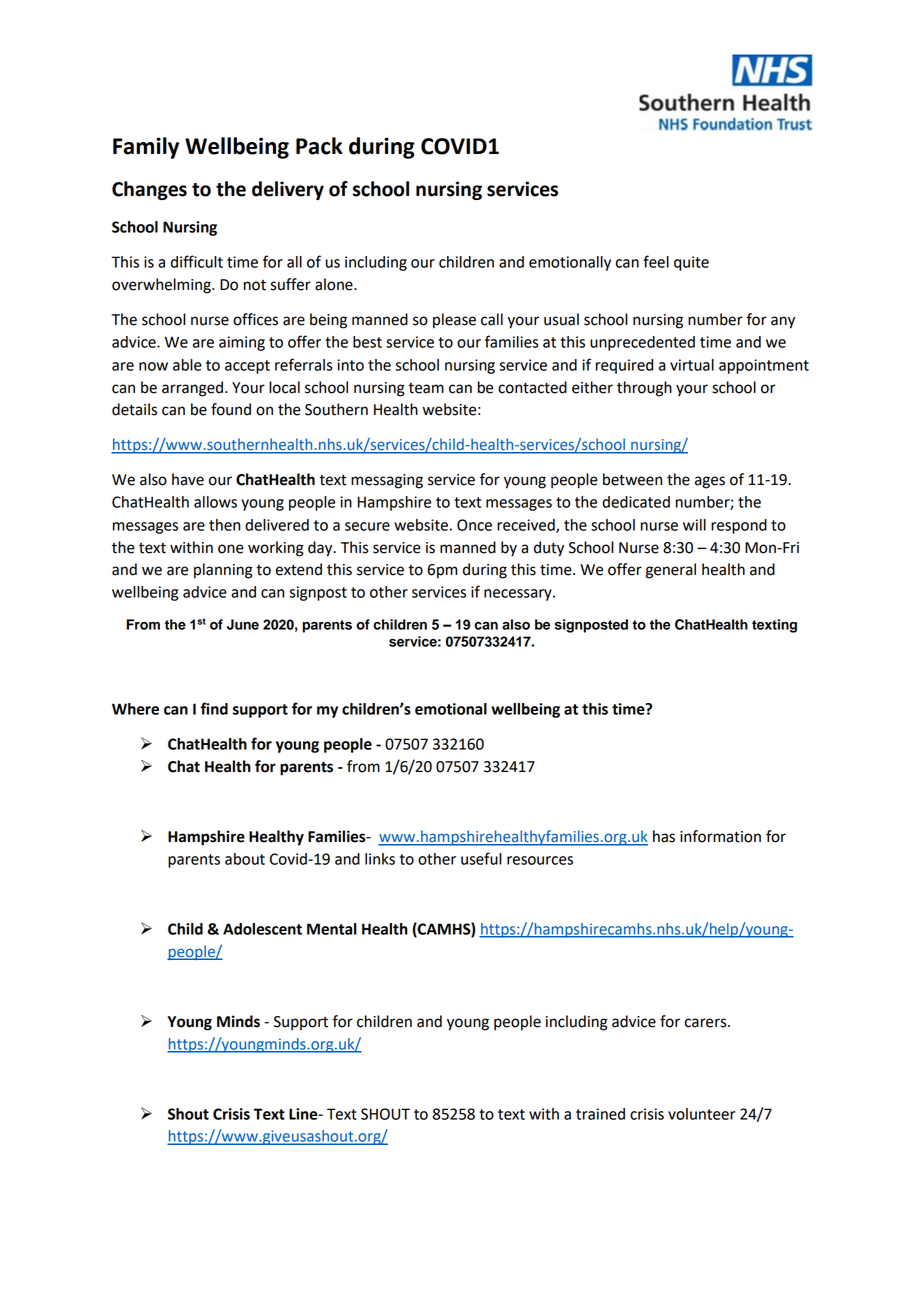  What do you see at coordinates (671, 571) in the screenshot?
I see `general` at bounding box center [671, 571].
